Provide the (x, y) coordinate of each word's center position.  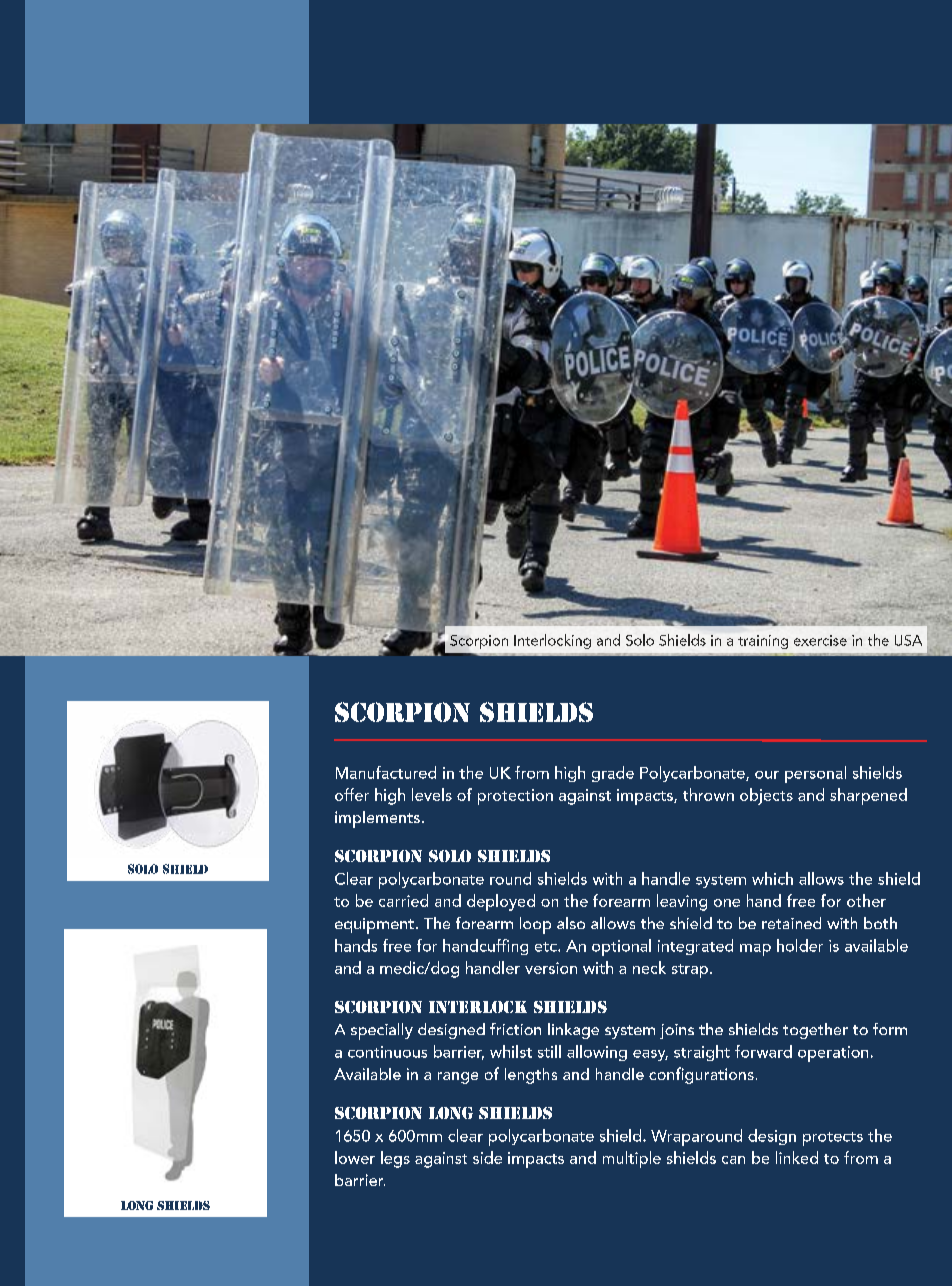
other (866, 900)
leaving (682, 902)
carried (403, 900)
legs (395, 1159)
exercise (820, 640)
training (763, 642)
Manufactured (386, 772)
